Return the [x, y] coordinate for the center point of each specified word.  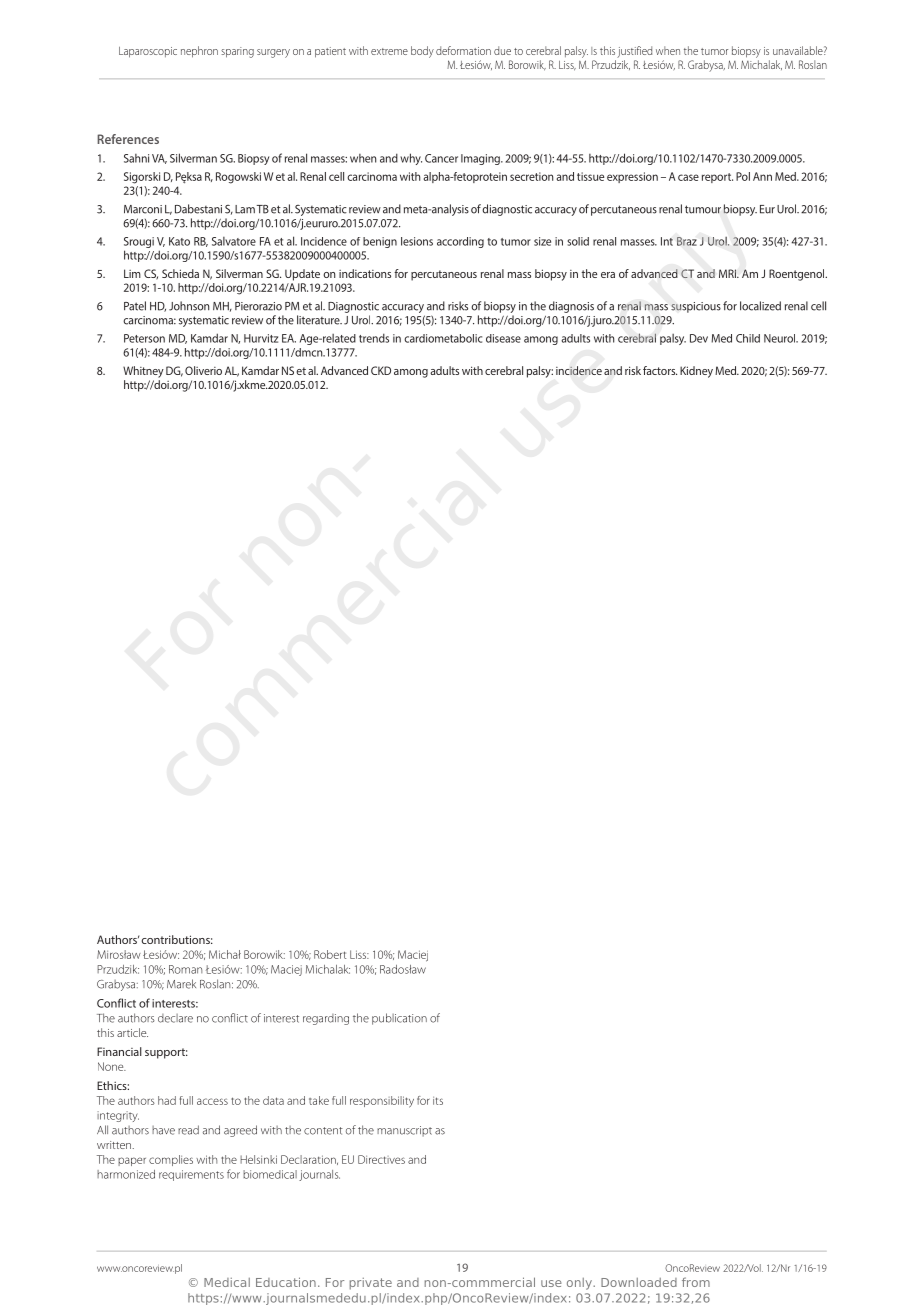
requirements [191, 1175]
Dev [699, 338]
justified [634, 52]
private [371, 1284]
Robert [330, 954]
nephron [199, 52]
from [696, 1282]
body [422, 52]
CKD [381, 370]
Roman [185, 969]
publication [399, 1019]
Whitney [143, 372]
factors [660, 370]
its [438, 1101]
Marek [181, 984]
